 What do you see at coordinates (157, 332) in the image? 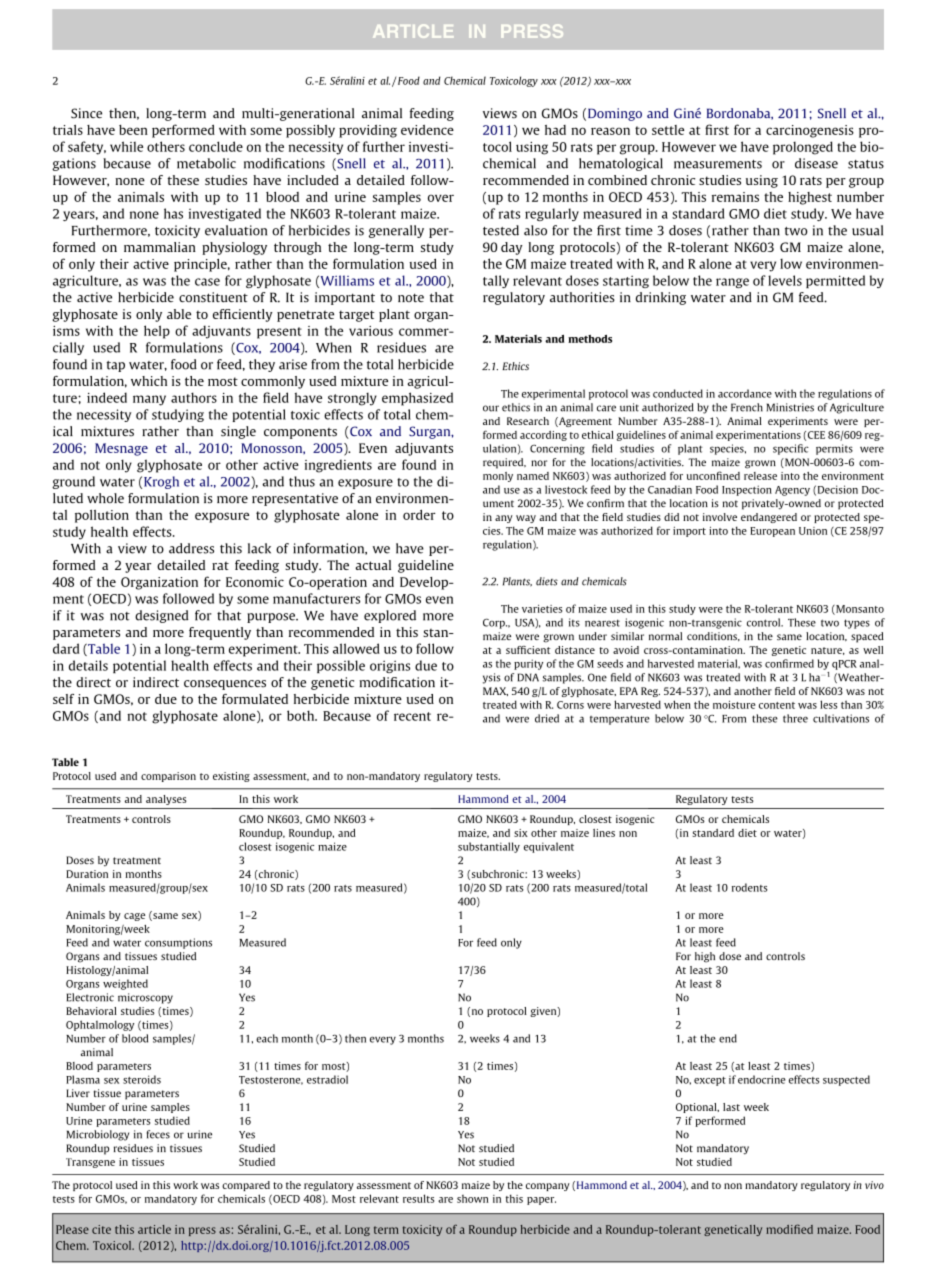
I see `help` at bounding box center [157, 332].
